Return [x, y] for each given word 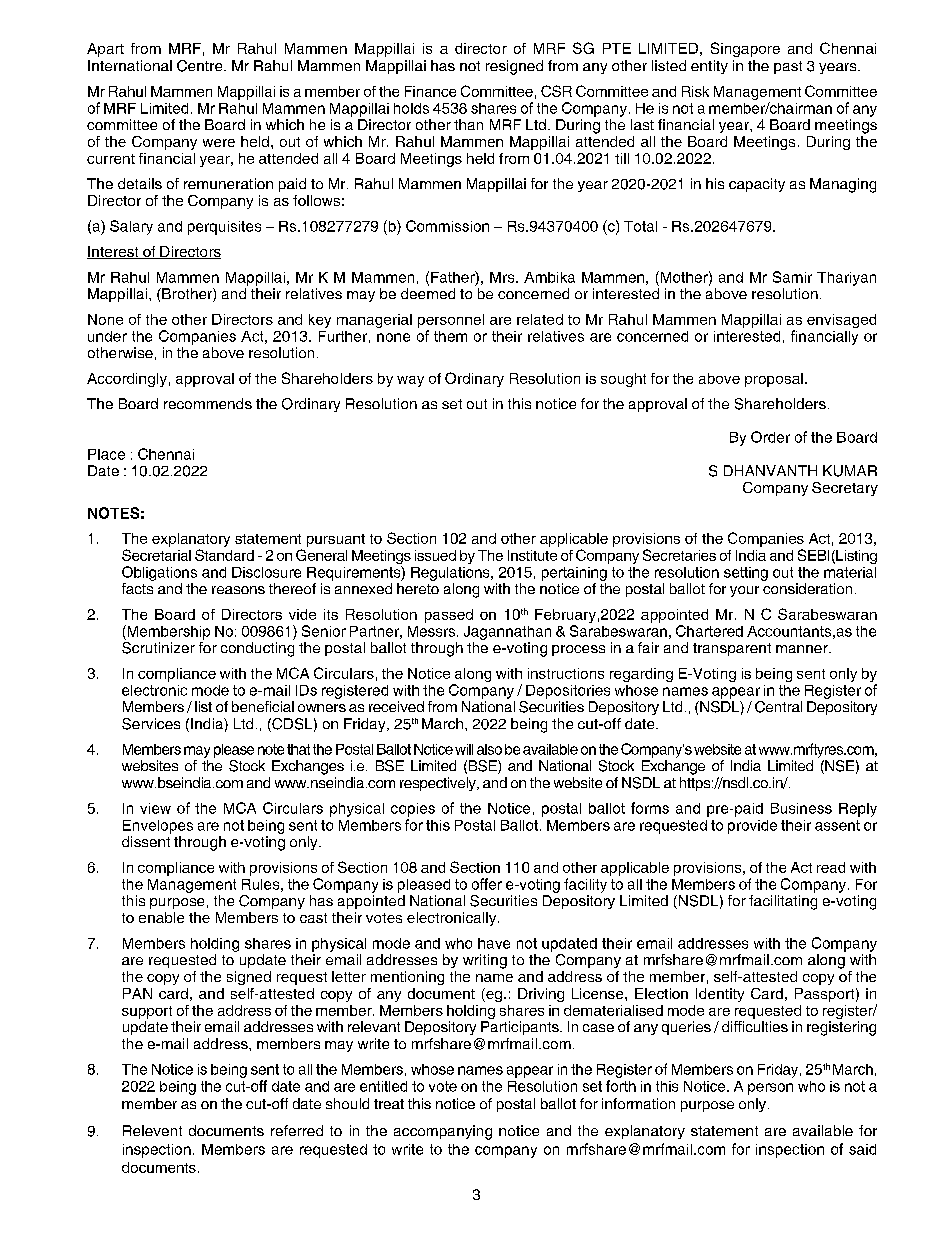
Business [801, 808]
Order [770, 437]
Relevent [152, 1130]
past [788, 67]
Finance [430, 91]
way [410, 381]
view [155, 808]
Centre [201, 66]
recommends [208, 403]
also [489, 749]
